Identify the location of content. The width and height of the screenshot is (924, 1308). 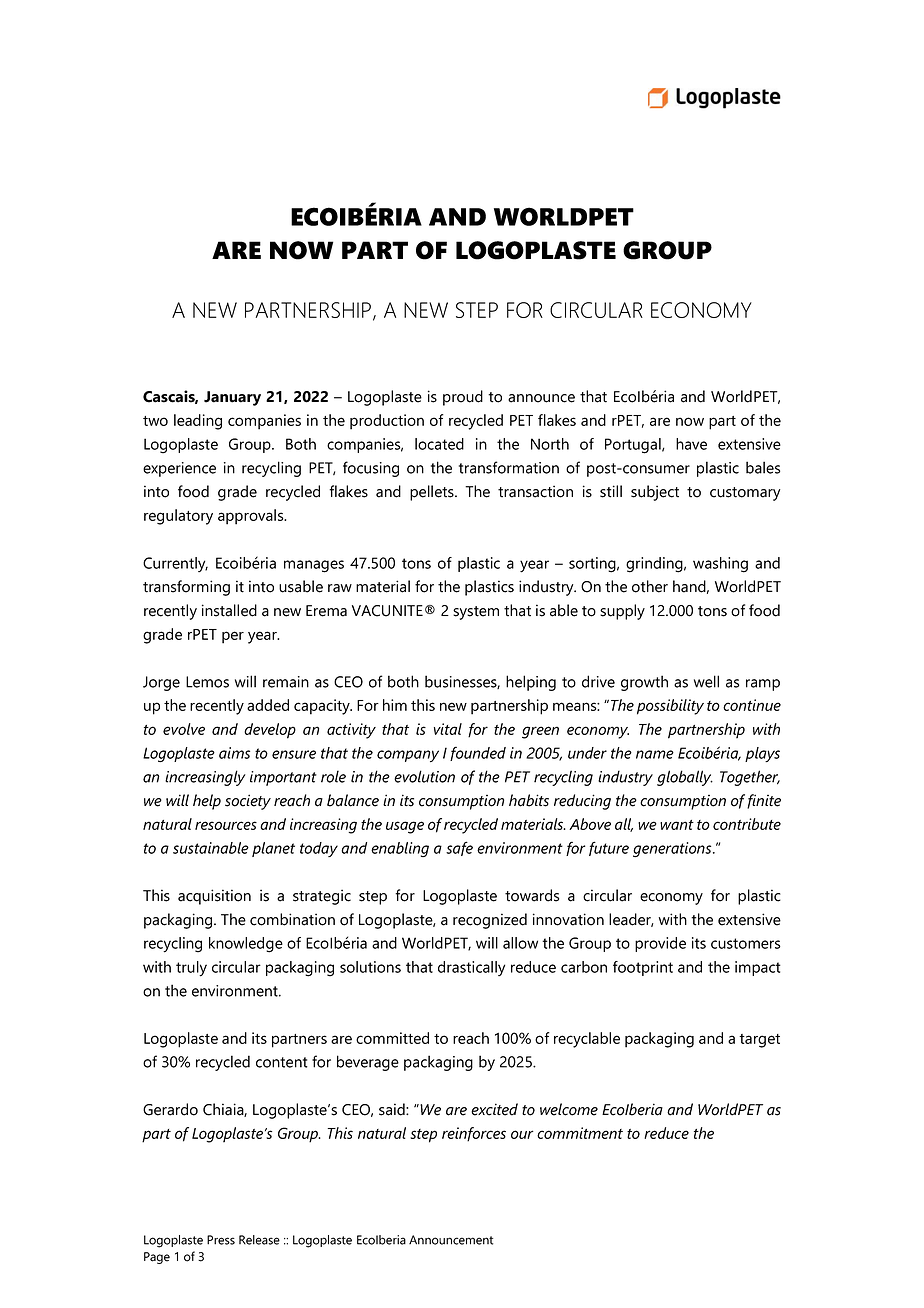
(282, 1062).
